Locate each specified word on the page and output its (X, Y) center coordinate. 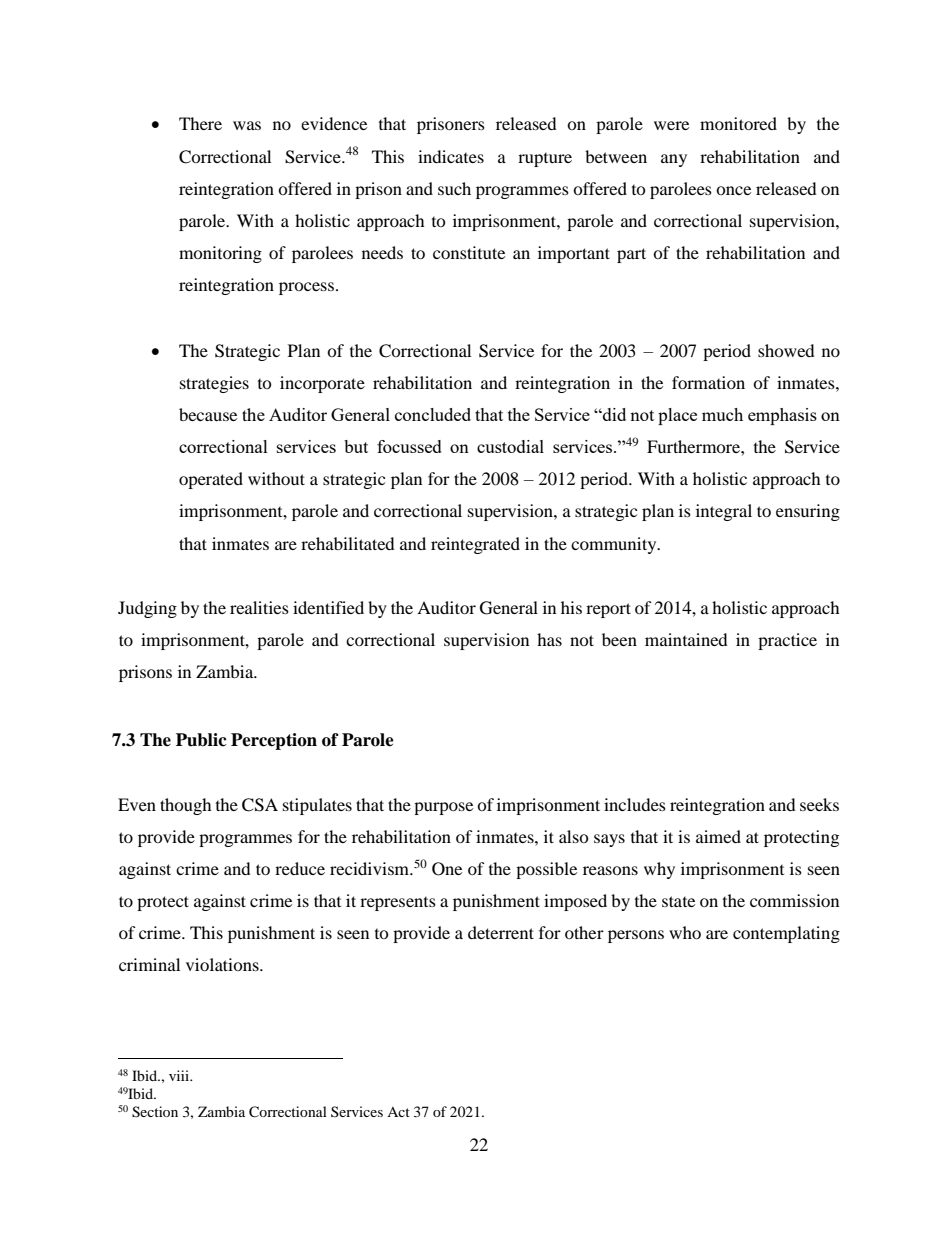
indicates (451, 156)
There (200, 123)
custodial (510, 446)
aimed (718, 836)
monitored (738, 123)
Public (201, 740)
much (722, 414)
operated (211, 480)
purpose (443, 808)
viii (180, 1075)
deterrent (501, 932)
